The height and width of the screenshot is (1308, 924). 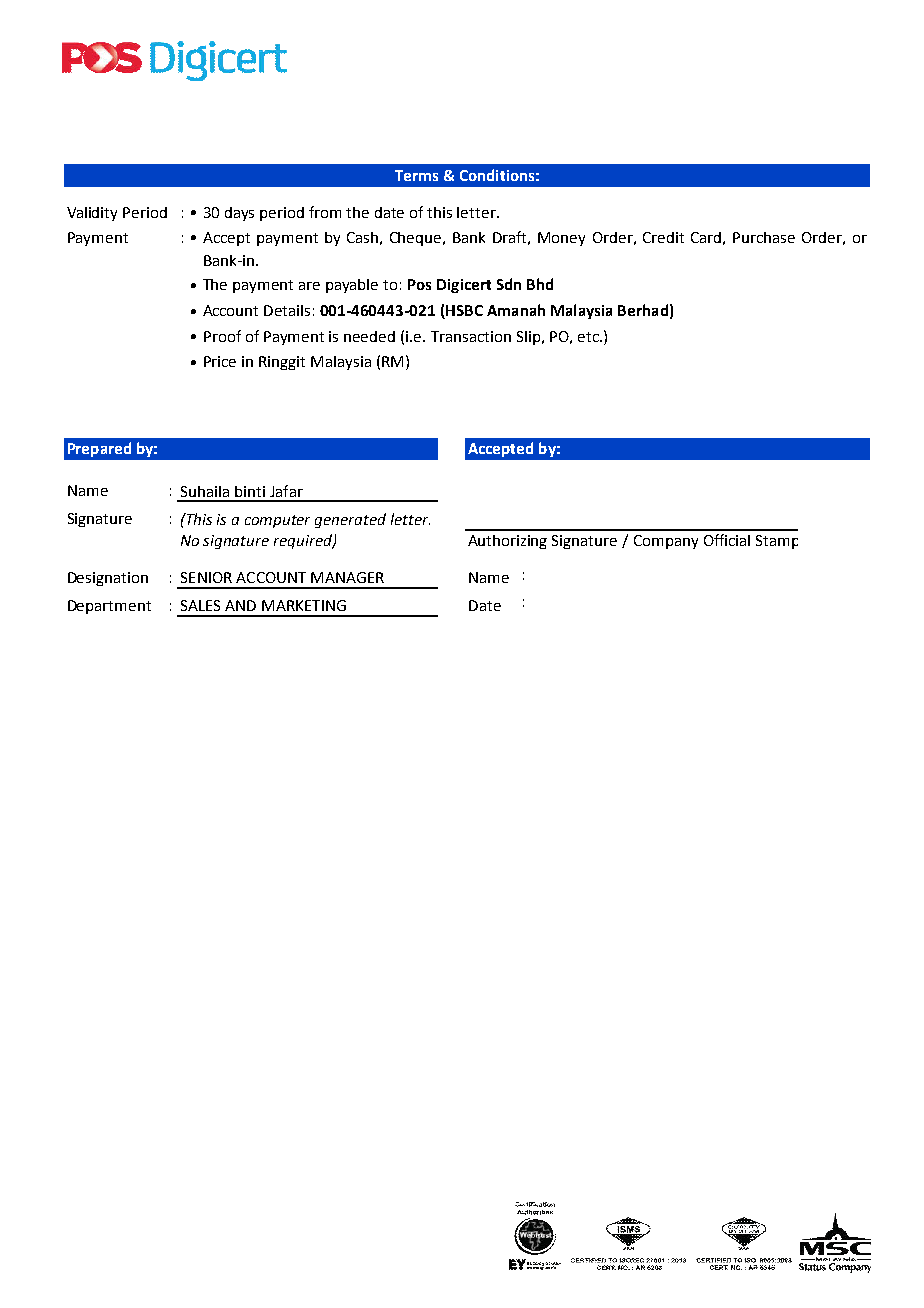 What do you see at coordinates (666, 542) in the screenshot?
I see `Company` at bounding box center [666, 542].
